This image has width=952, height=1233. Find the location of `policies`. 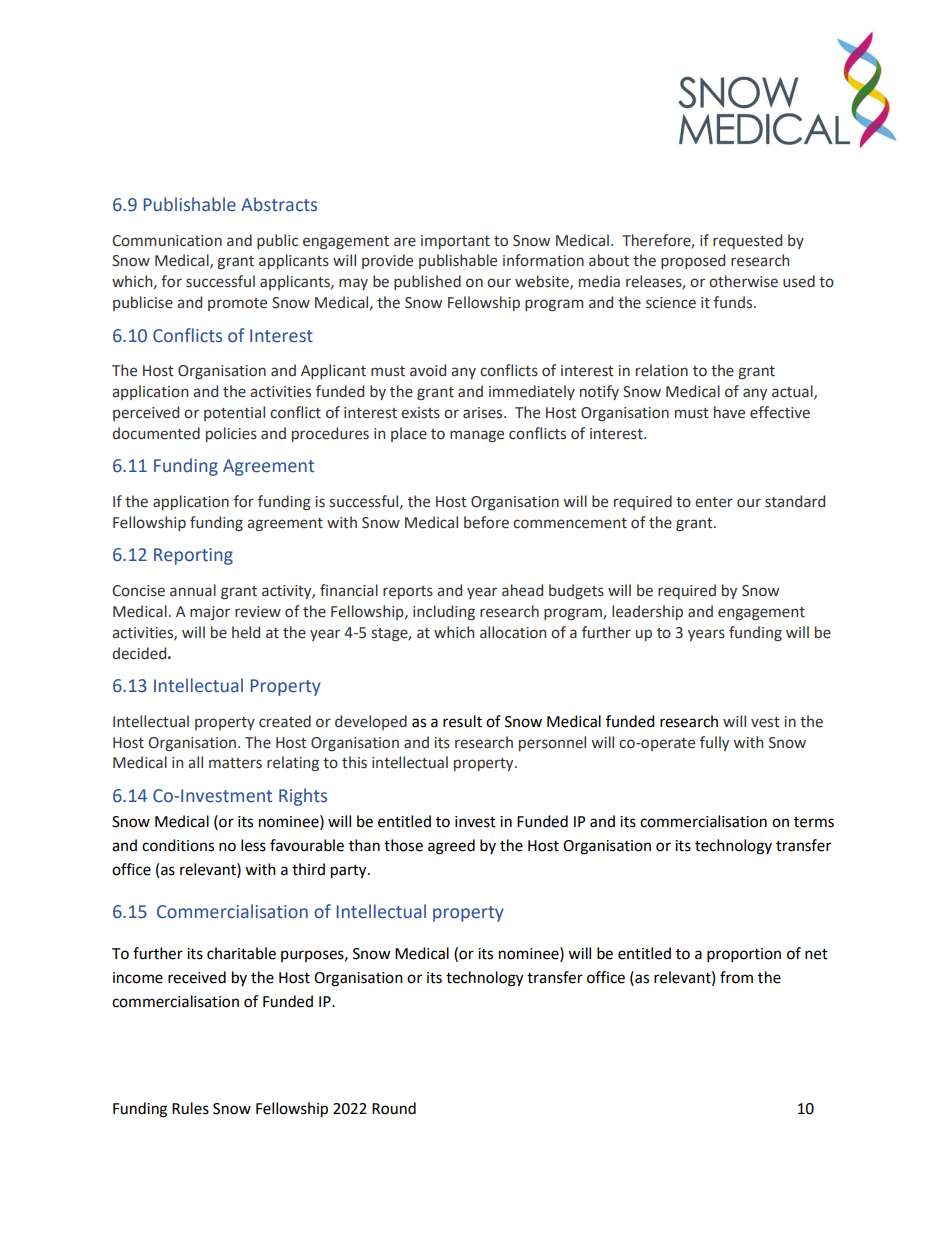

policies is located at coordinates (231, 434).
